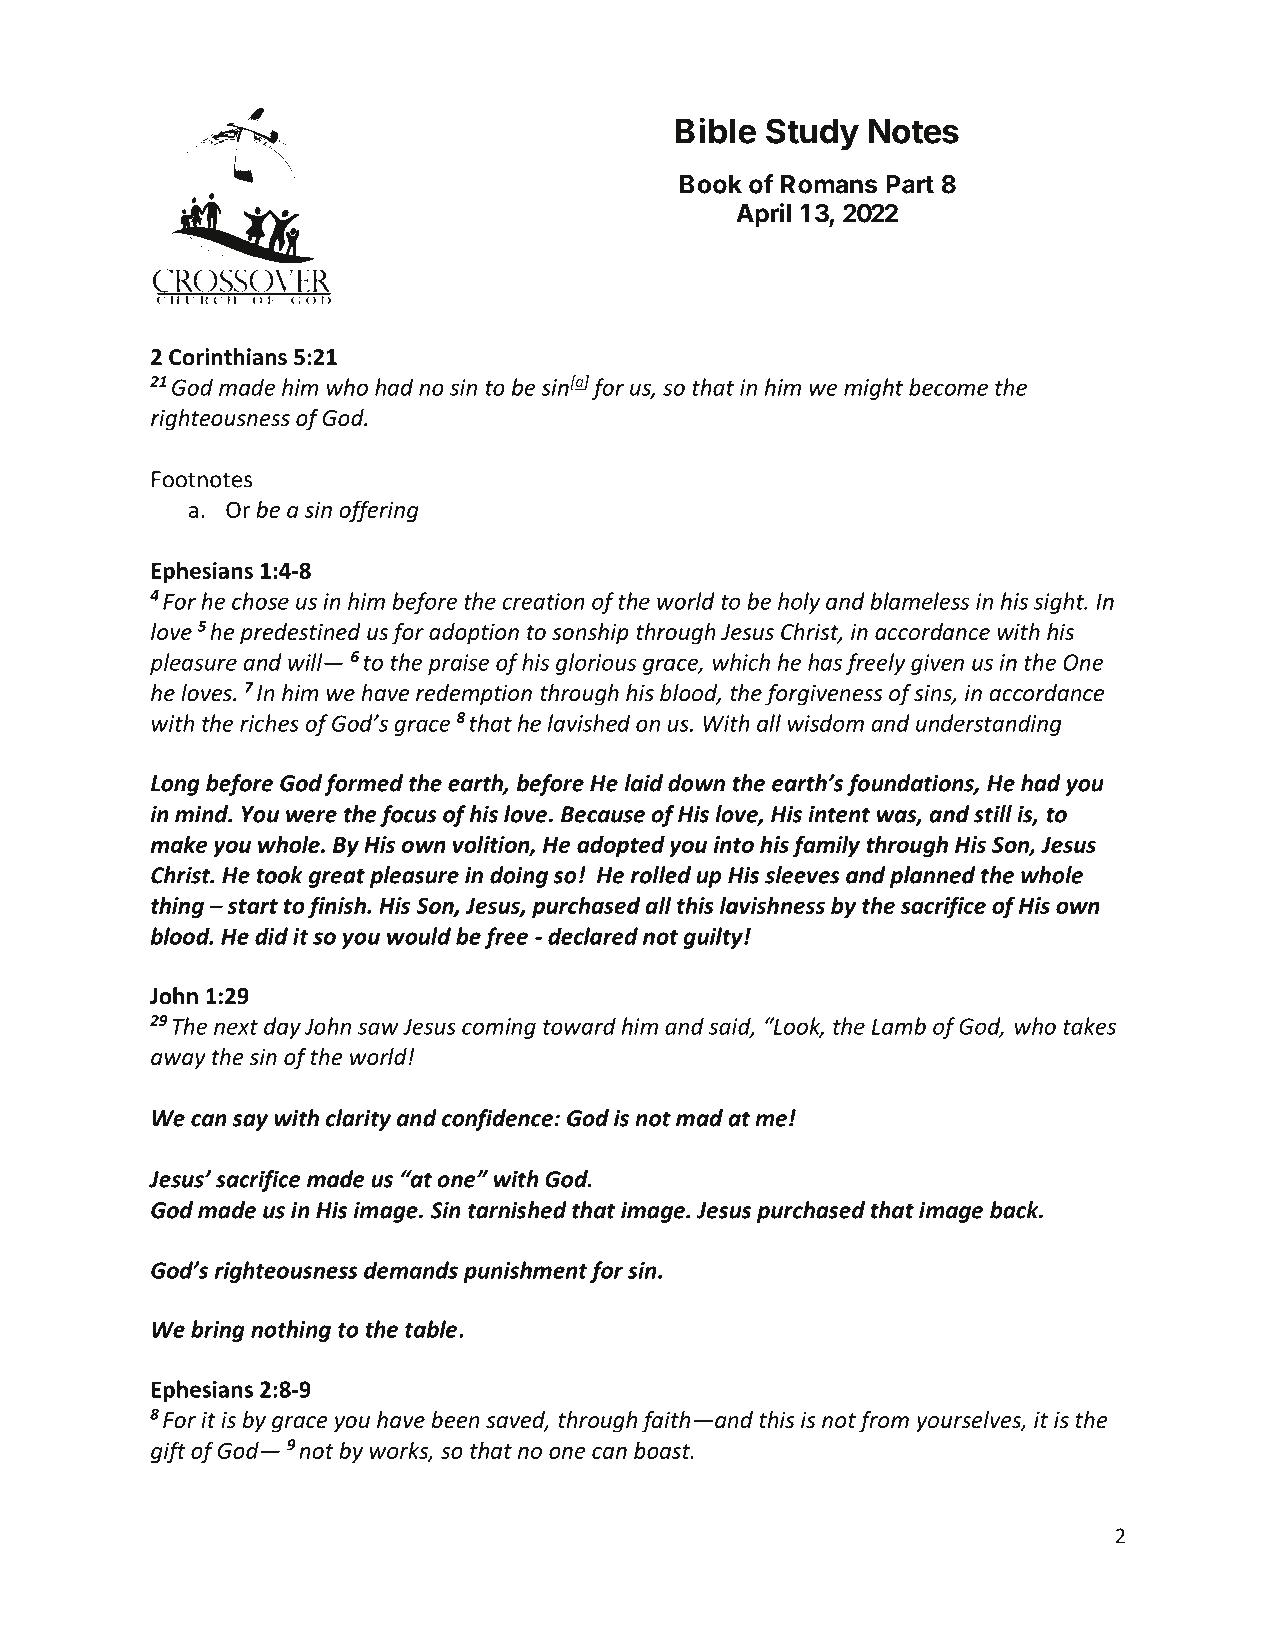 The height and width of the screenshot is (1652, 1276). Describe the element at coordinates (543, 601) in the screenshot. I see `creation` at that location.
